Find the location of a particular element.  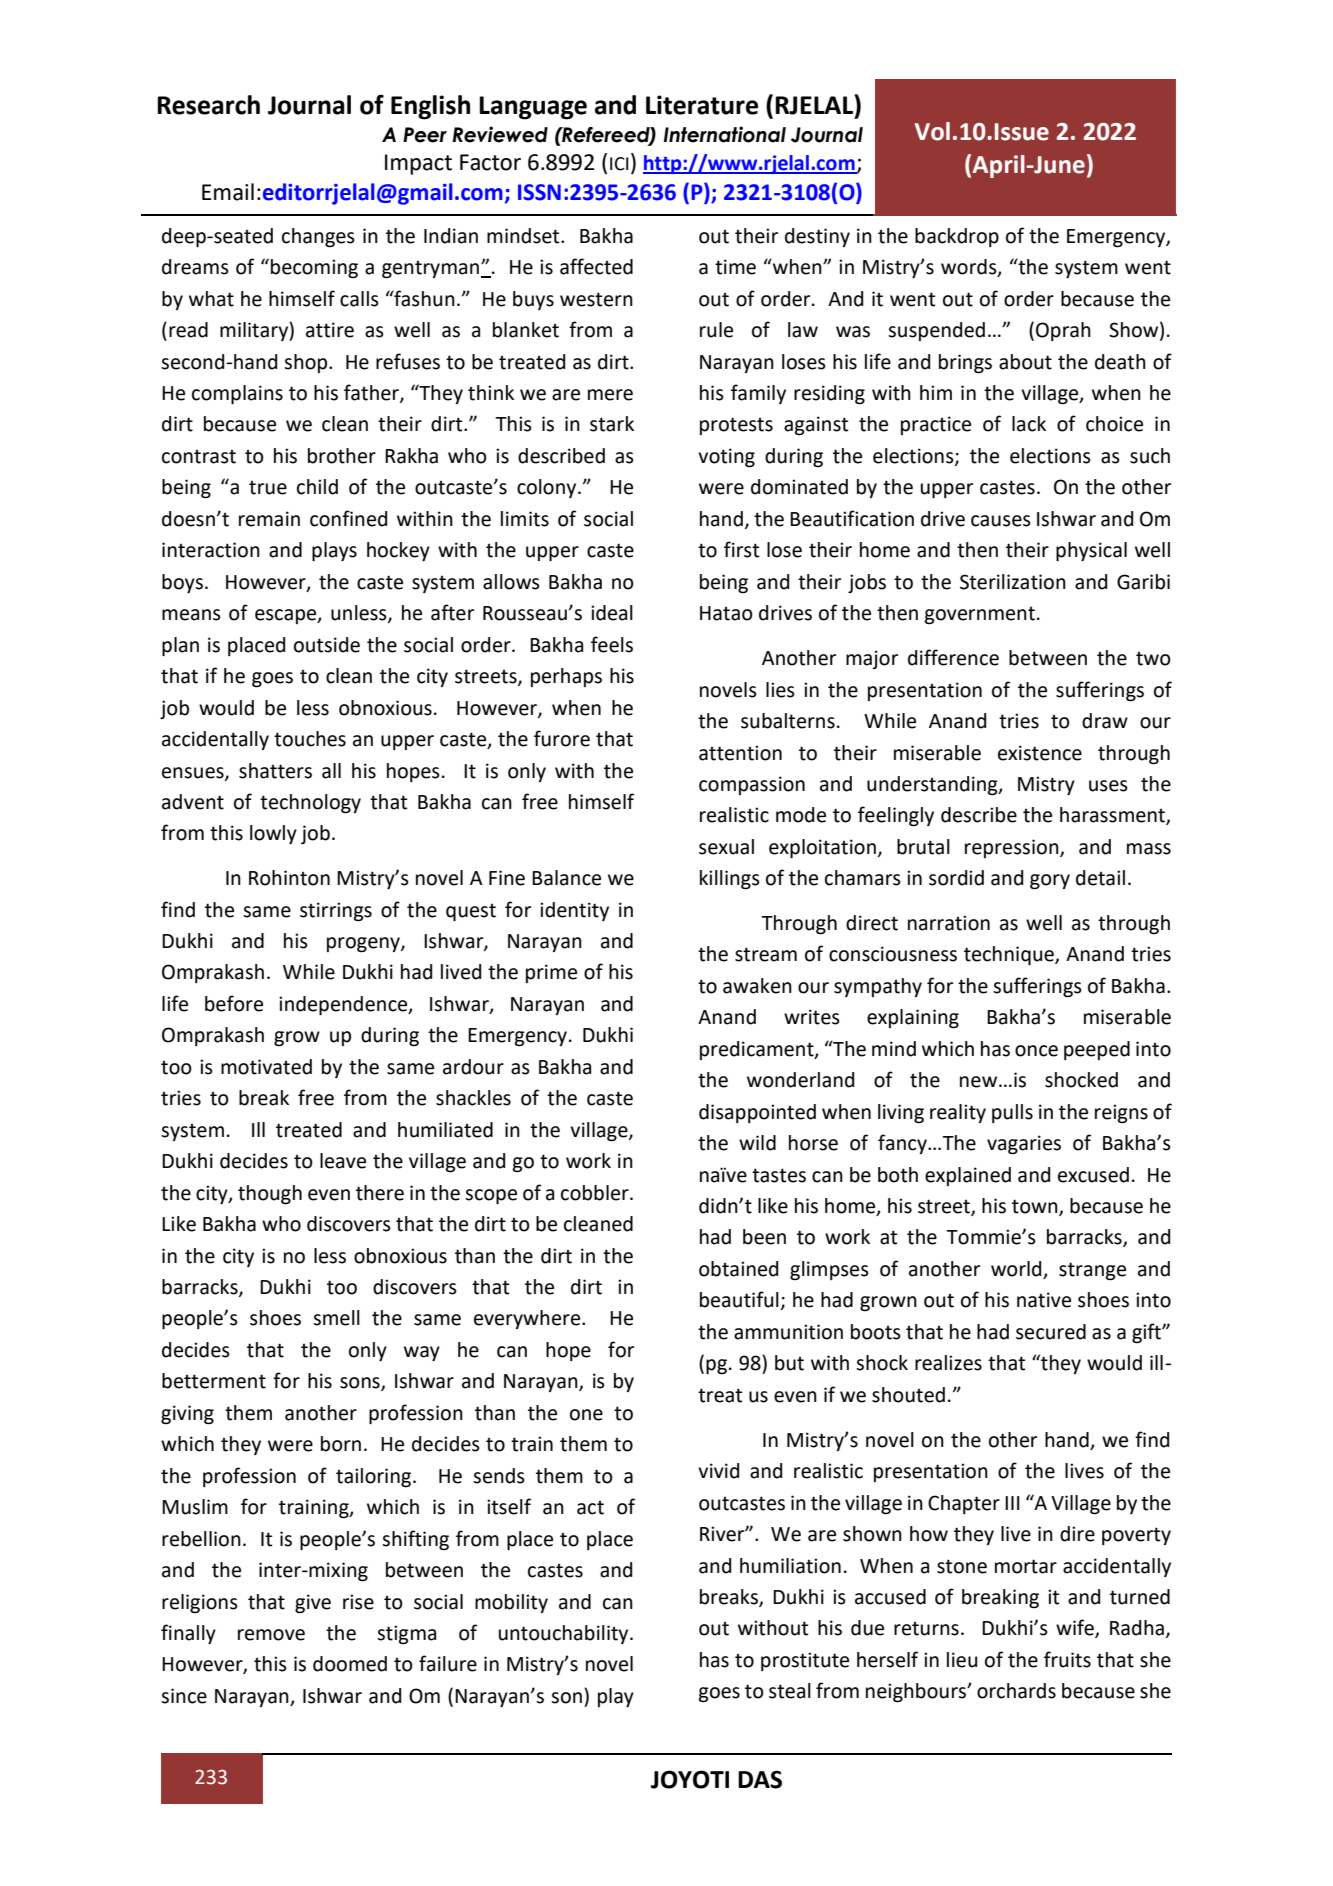

changes is located at coordinates (318, 237).
